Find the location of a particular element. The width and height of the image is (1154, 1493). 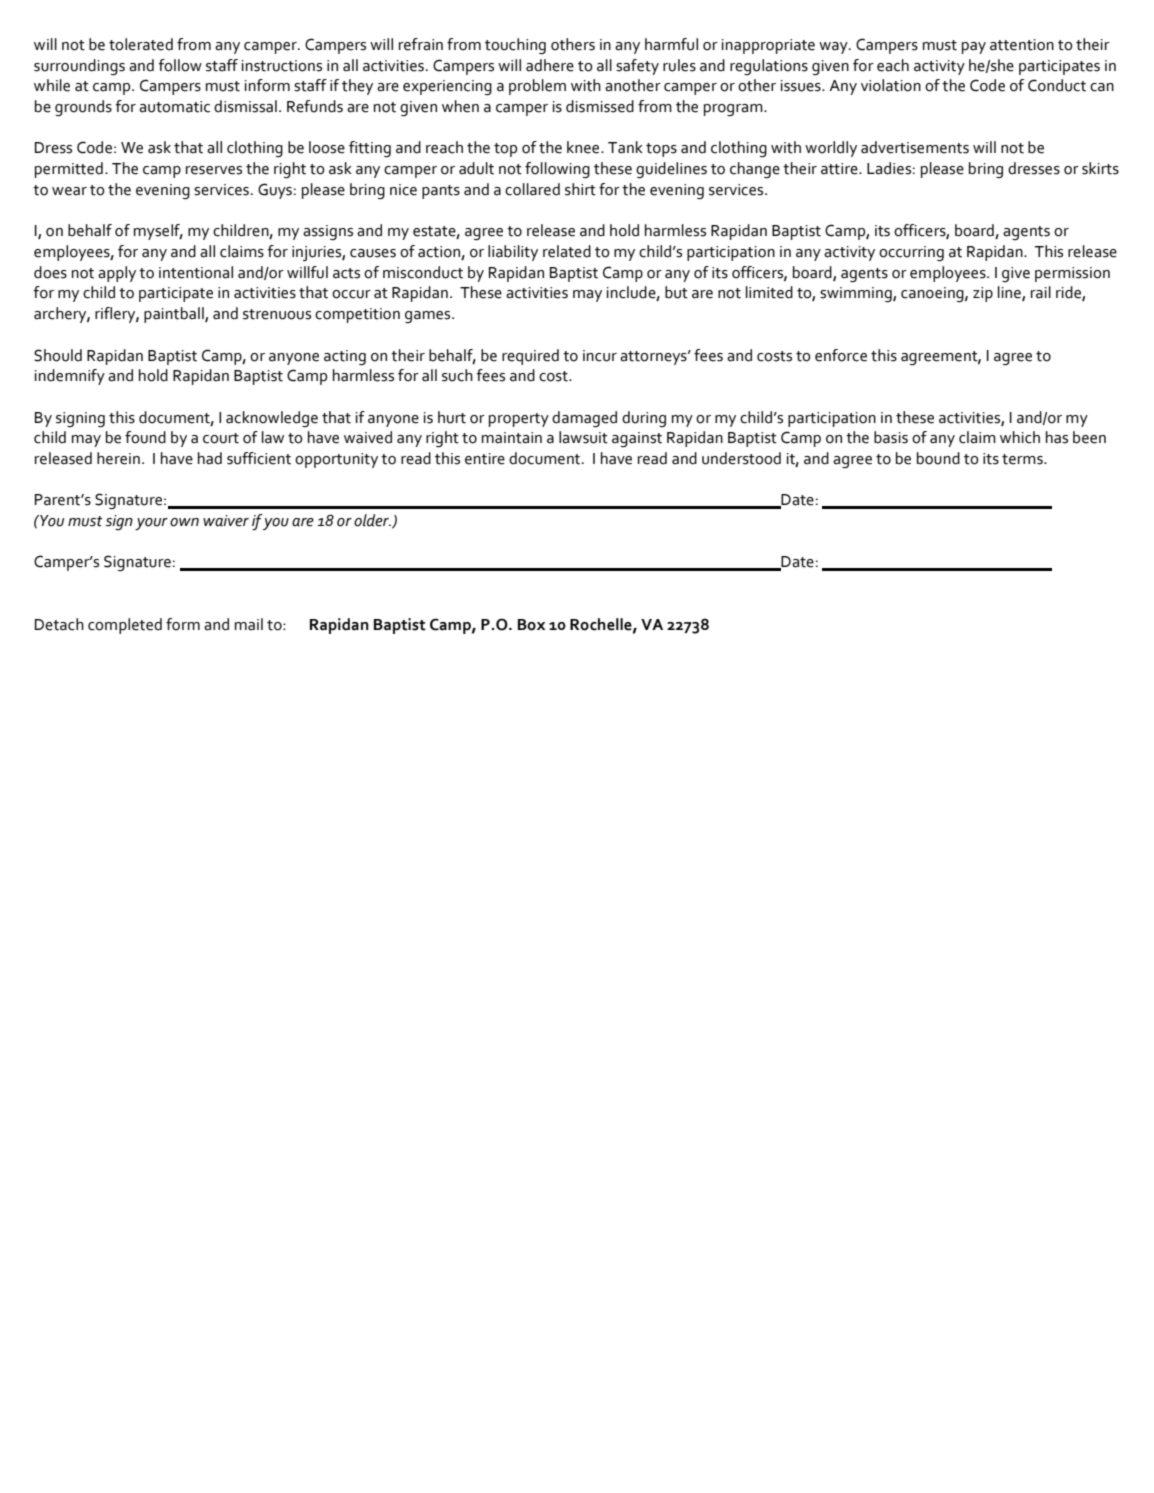

pay is located at coordinates (974, 48).
